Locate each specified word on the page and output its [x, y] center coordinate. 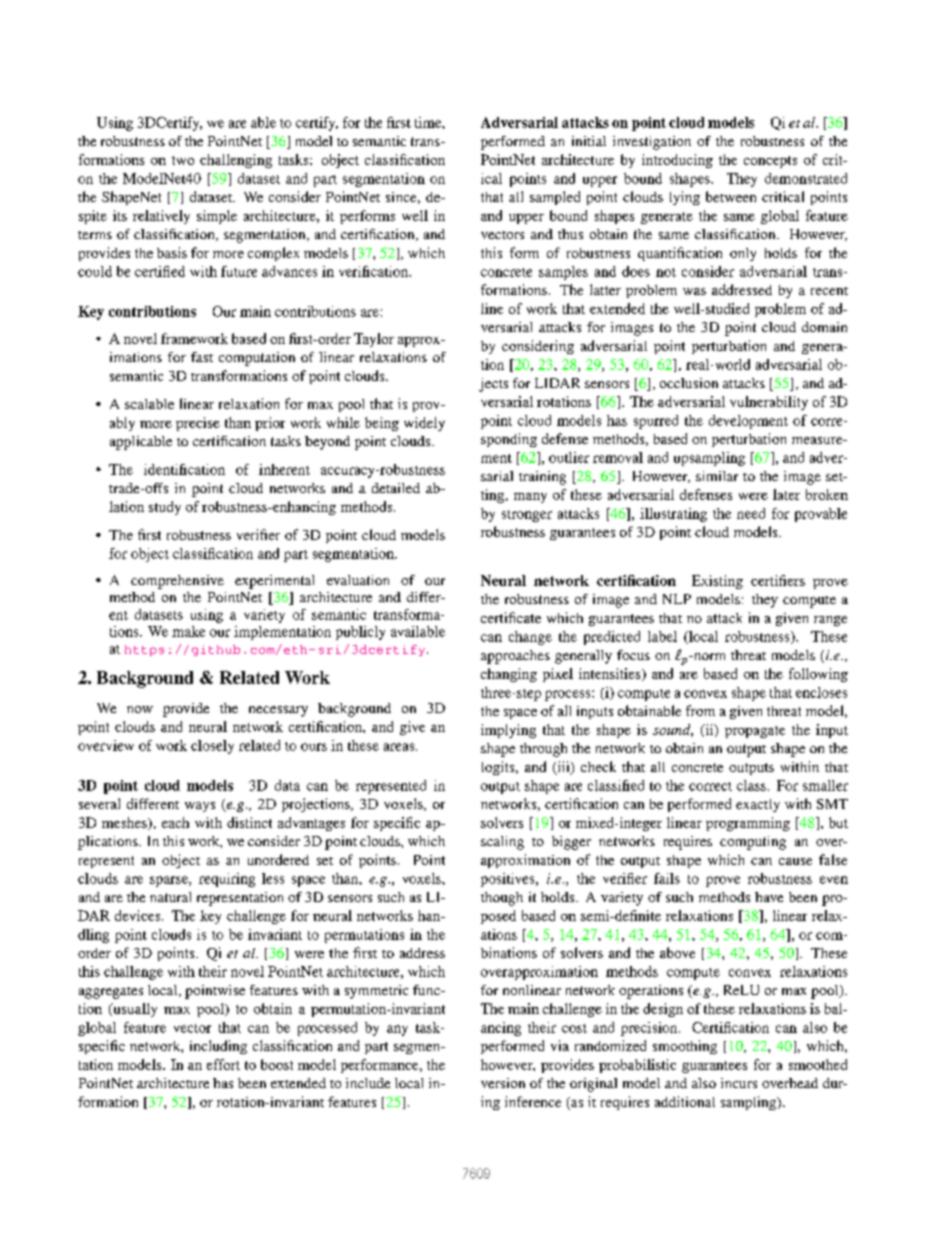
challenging [236, 161]
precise [198, 424]
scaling [502, 843]
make [188, 631]
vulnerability [769, 403]
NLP [677, 599]
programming [748, 824]
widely [424, 424]
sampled [555, 198]
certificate [511, 617]
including [218, 1047]
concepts [770, 162]
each [175, 822]
